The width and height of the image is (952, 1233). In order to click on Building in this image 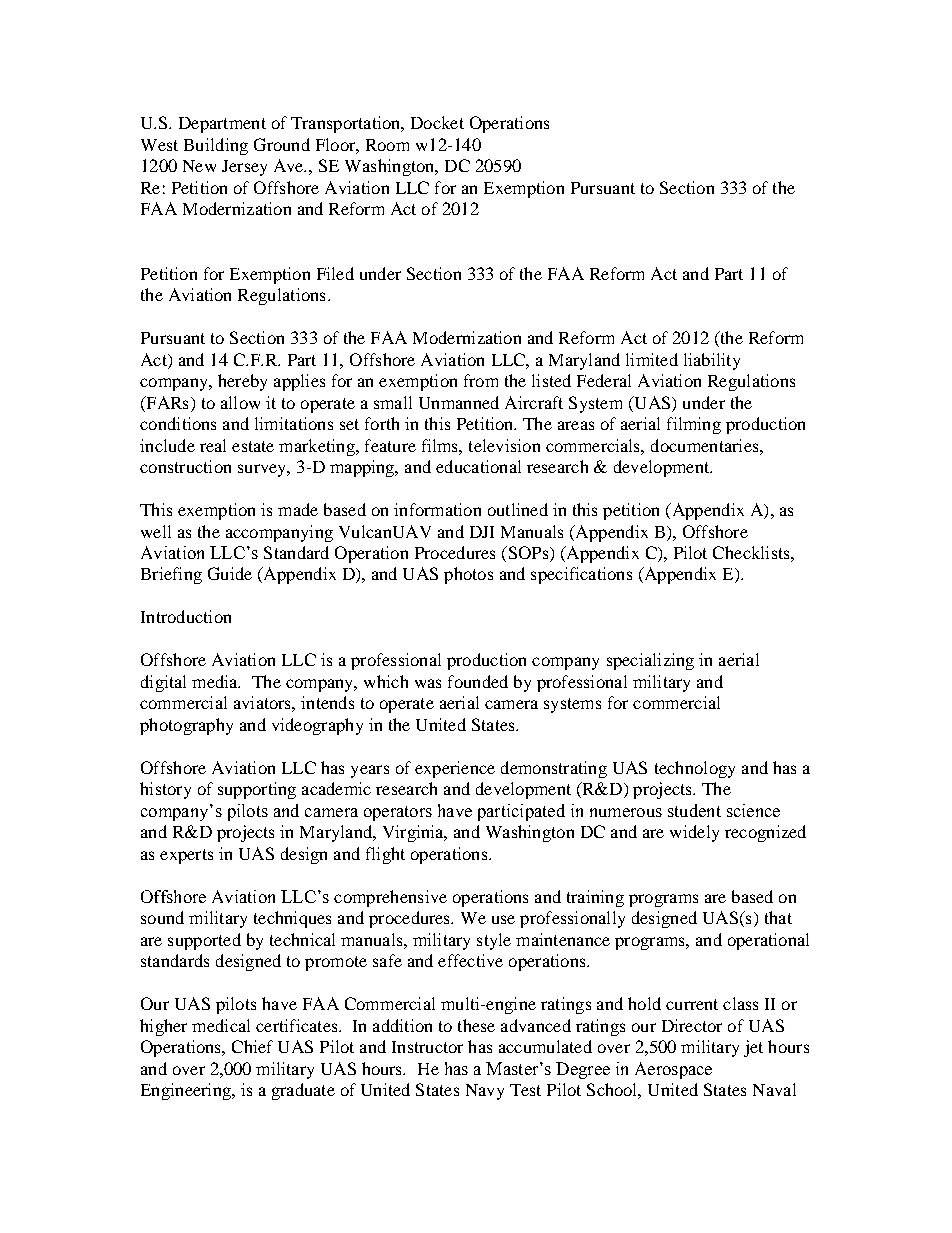, I will do `click(216, 146)`.
